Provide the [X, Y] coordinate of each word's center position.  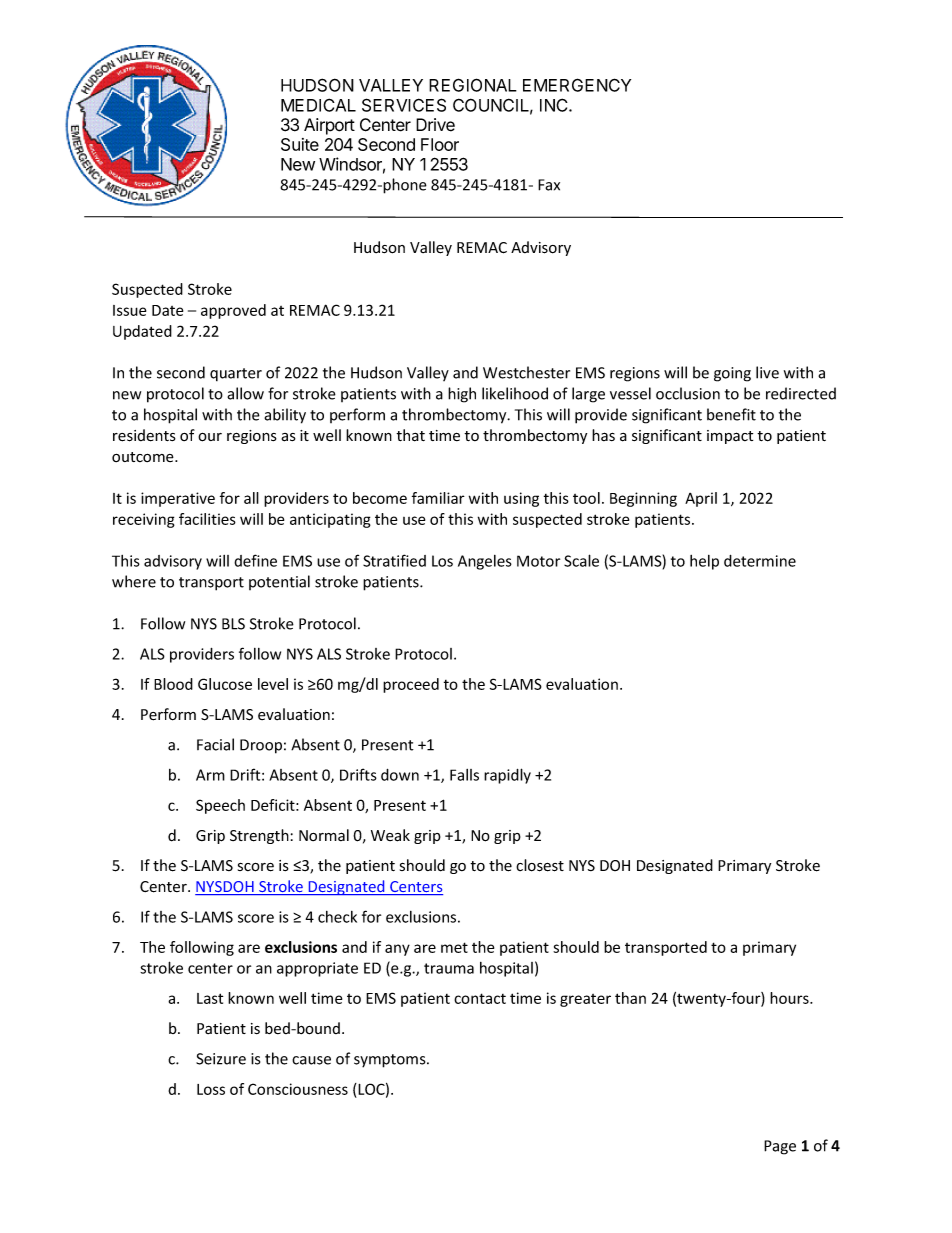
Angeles [485, 562]
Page [780, 1147]
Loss [211, 1089]
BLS [233, 624]
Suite [300, 144]
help [704, 562]
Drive [435, 125]
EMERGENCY [577, 85]
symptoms [391, 1061]
